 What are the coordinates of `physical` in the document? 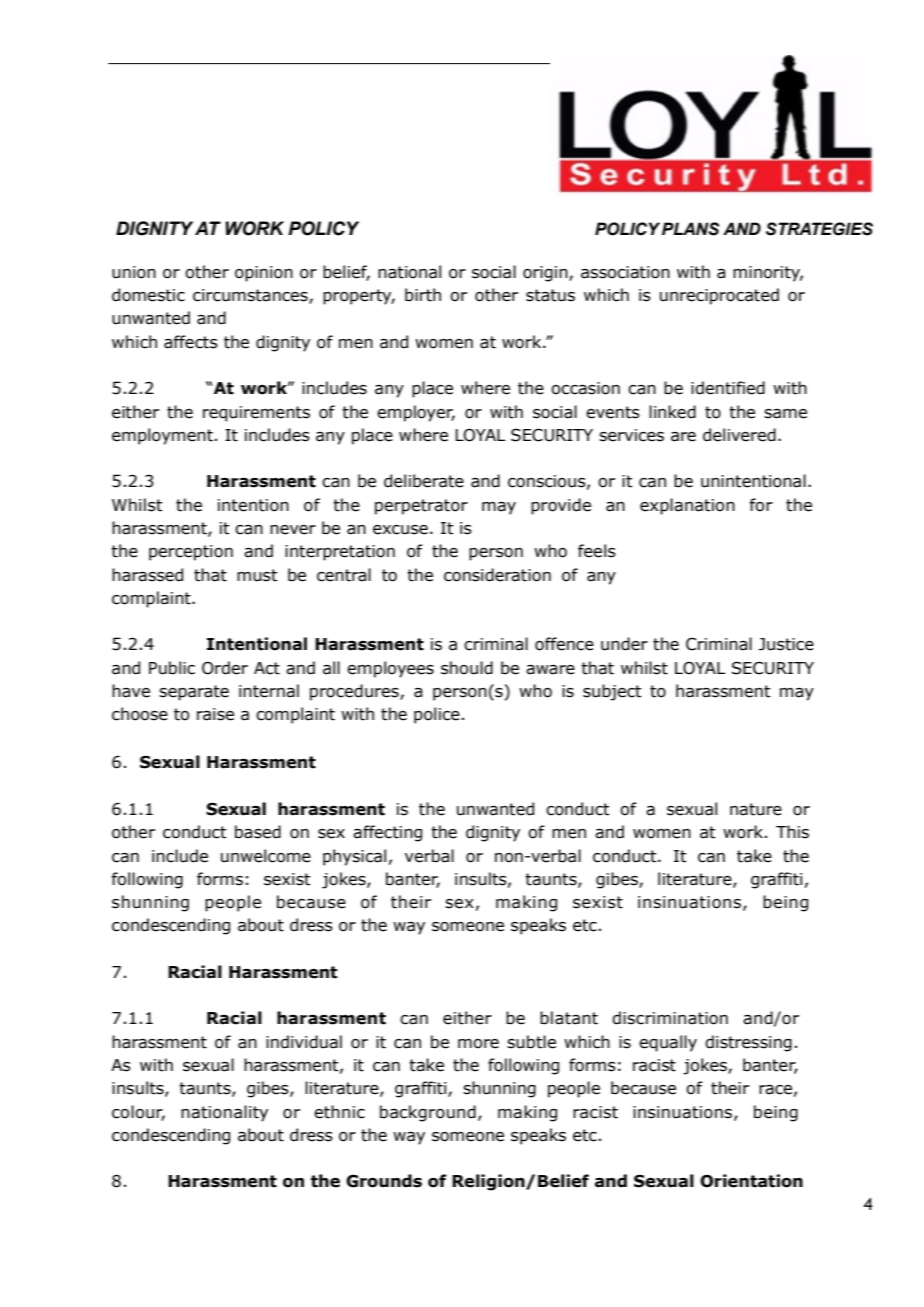 It's located at (354, 857).
